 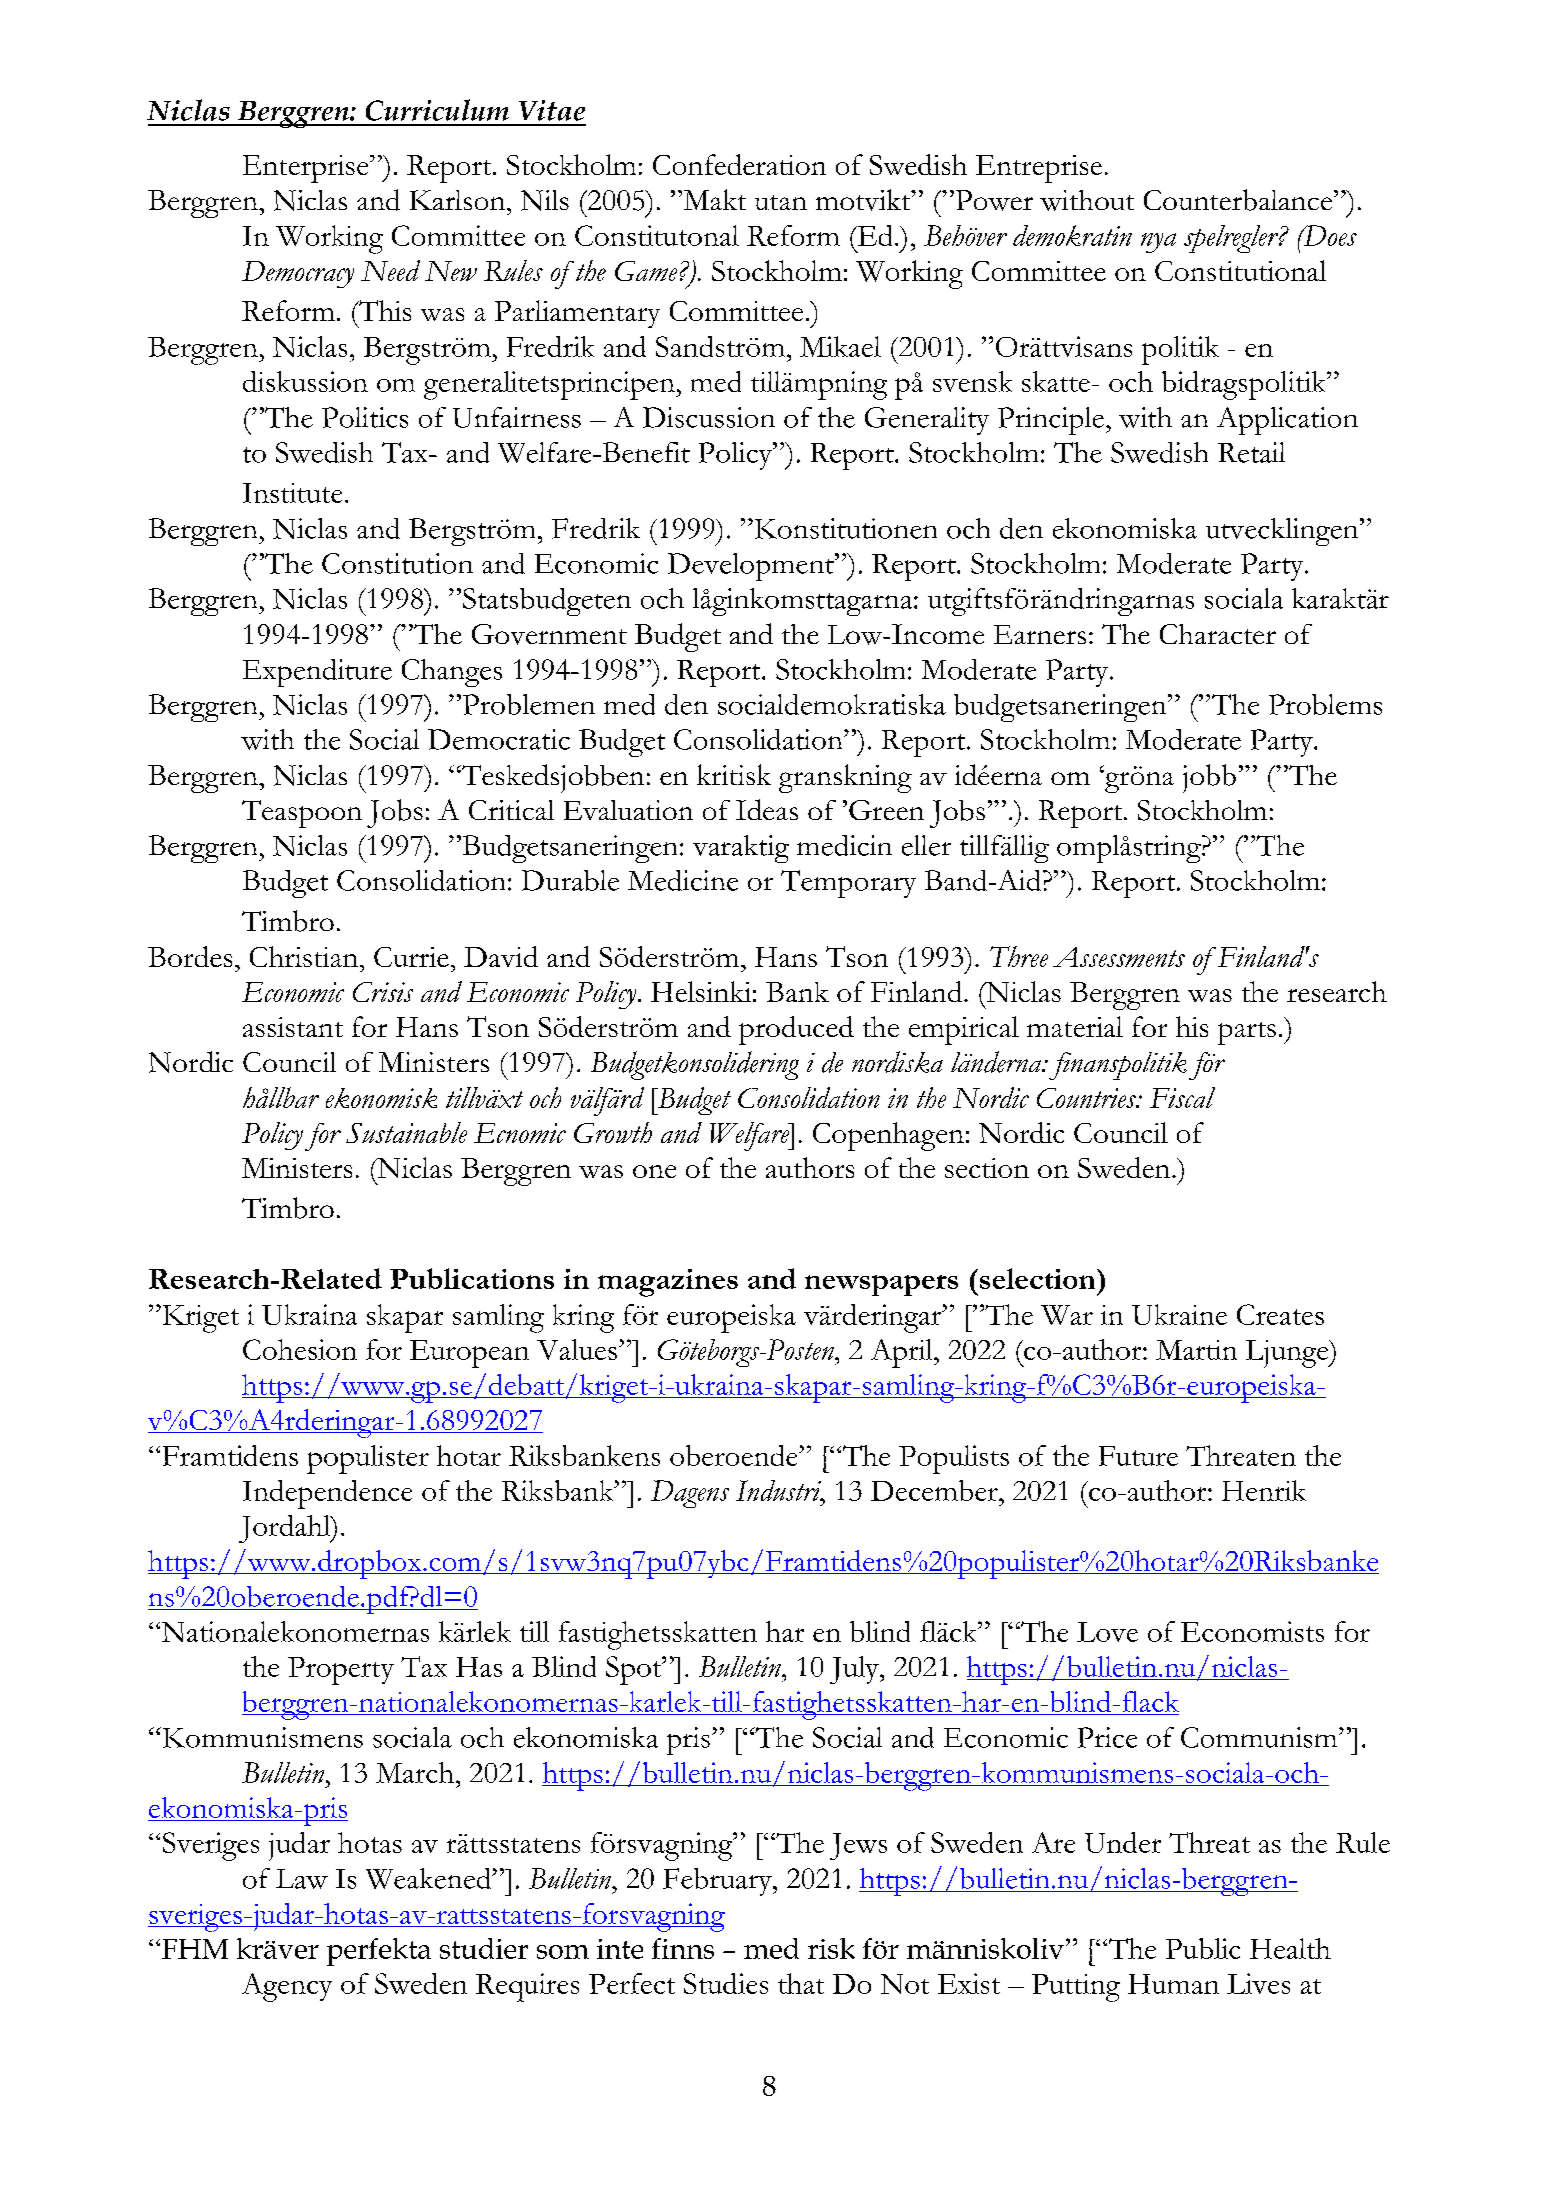 I want to click on produced, so click(x=796, y=1030).
